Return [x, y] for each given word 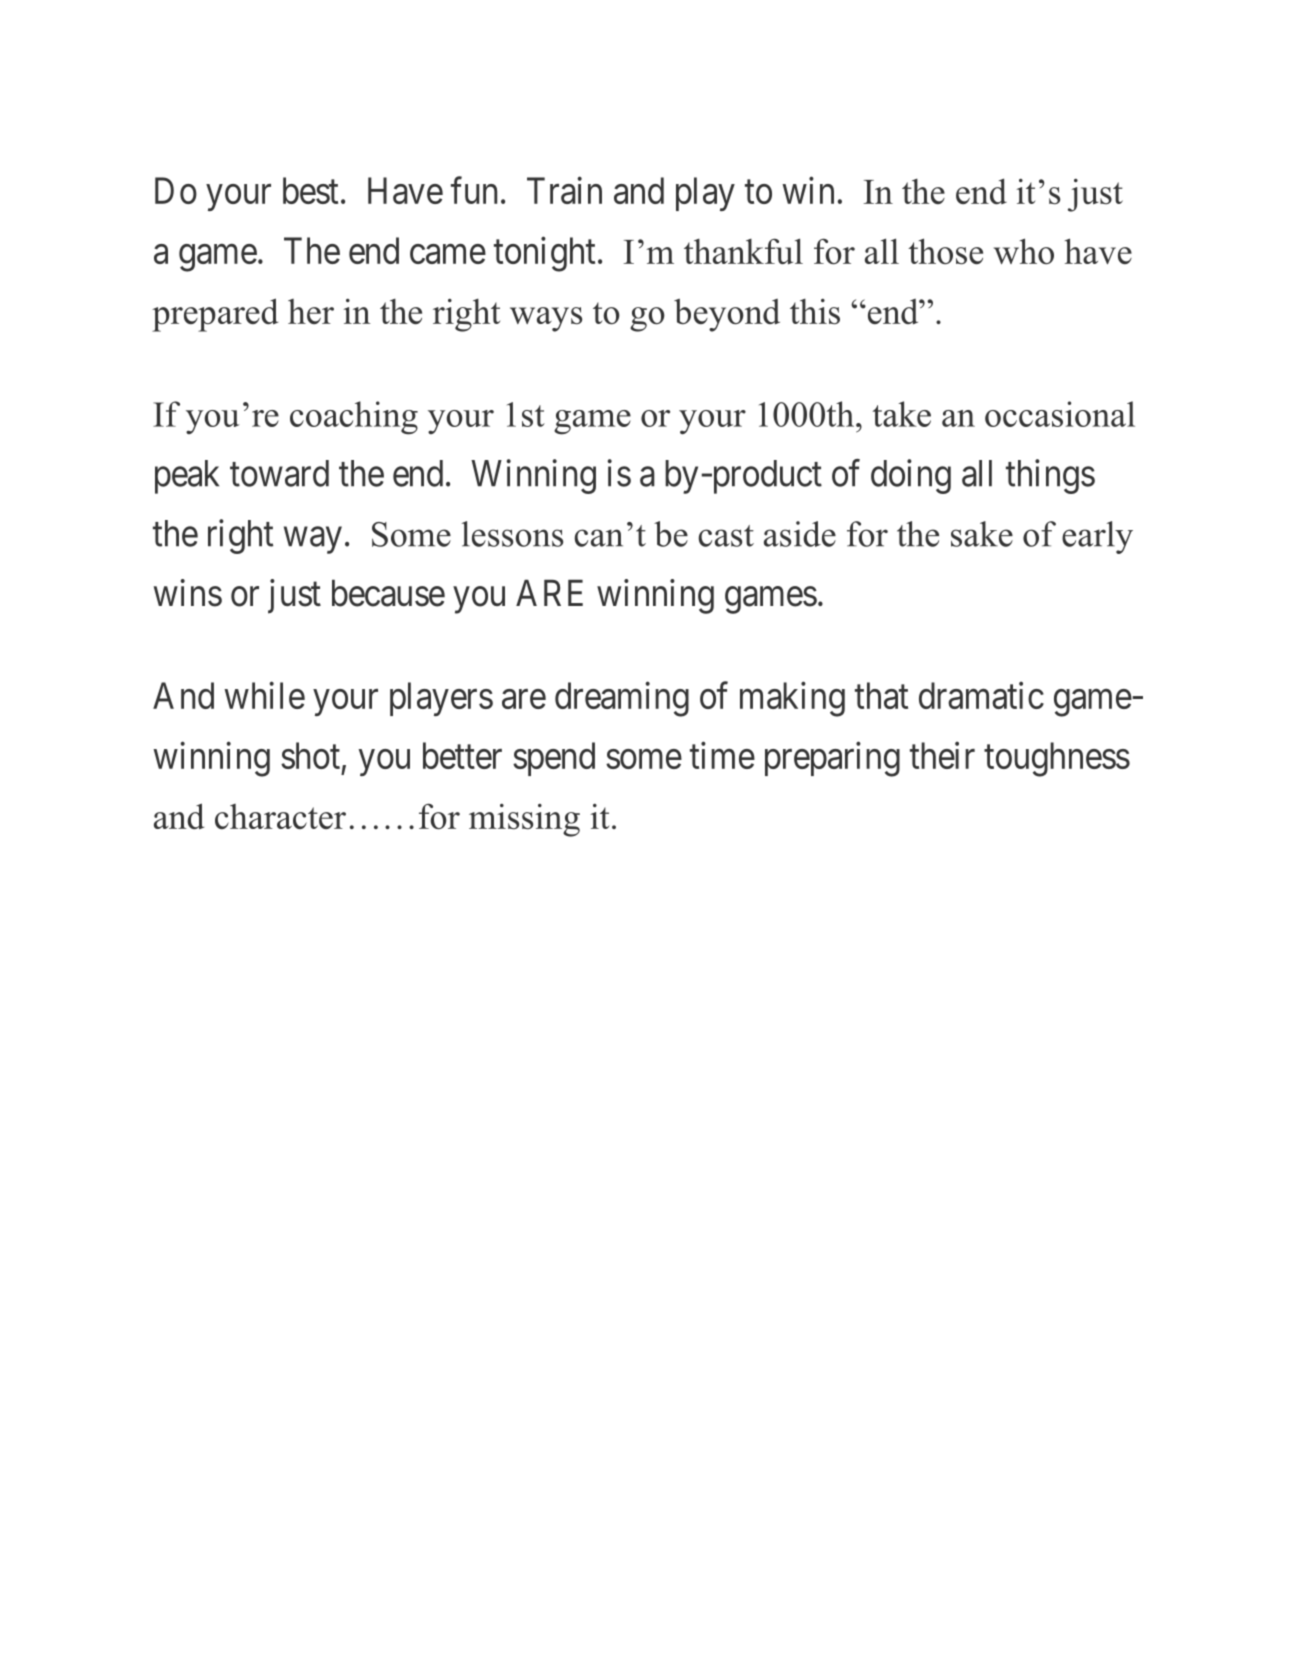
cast [726, 536]
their [942, 755]
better [462, 755]
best [310, 190]
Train [564, 190]
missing [524, 820]
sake [982, 534]
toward [279, 473]
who [1024, 251]
